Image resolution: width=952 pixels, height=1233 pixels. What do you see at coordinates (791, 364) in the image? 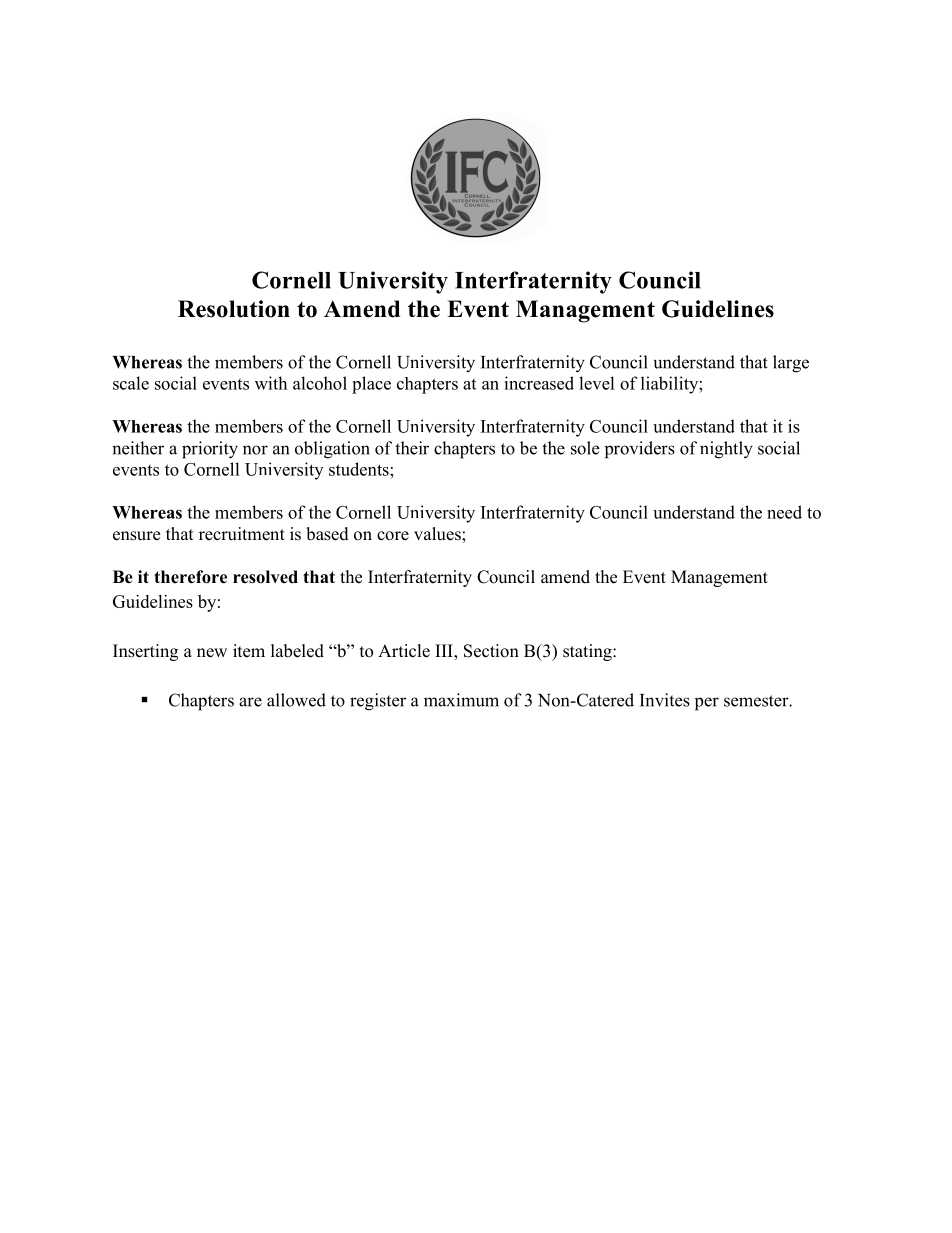
I see `large` at bounding box center [791, 364].
